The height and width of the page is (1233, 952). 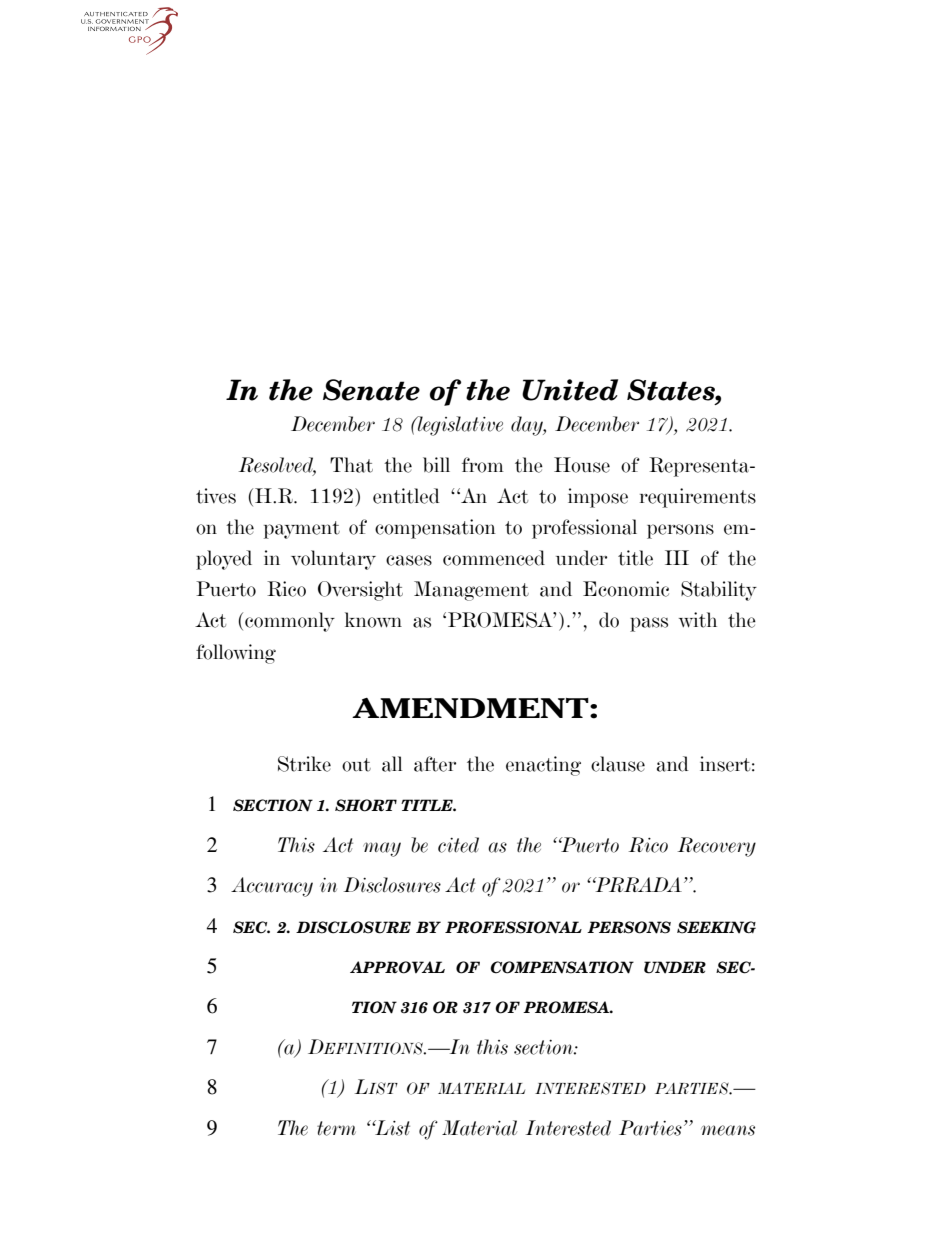 I want to click on Management, so click(x=471, y=591).
